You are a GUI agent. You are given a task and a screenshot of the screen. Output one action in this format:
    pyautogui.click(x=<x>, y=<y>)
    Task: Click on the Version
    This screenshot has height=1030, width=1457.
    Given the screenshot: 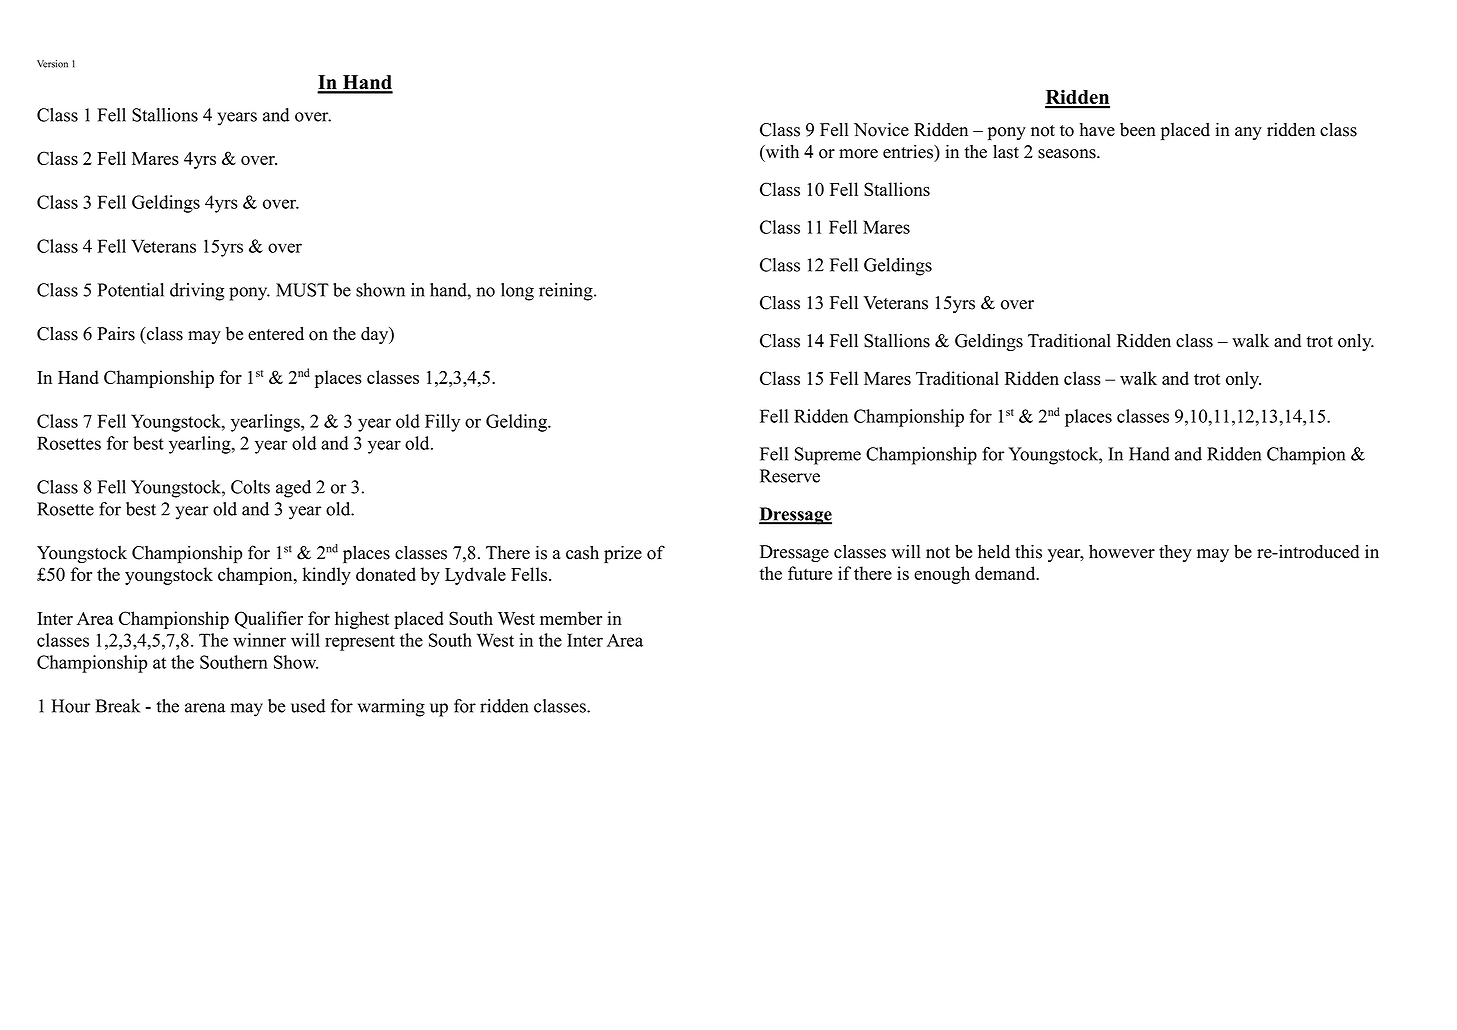 What is the action you would take?
    pyautogui.click(x=52, y=64)
